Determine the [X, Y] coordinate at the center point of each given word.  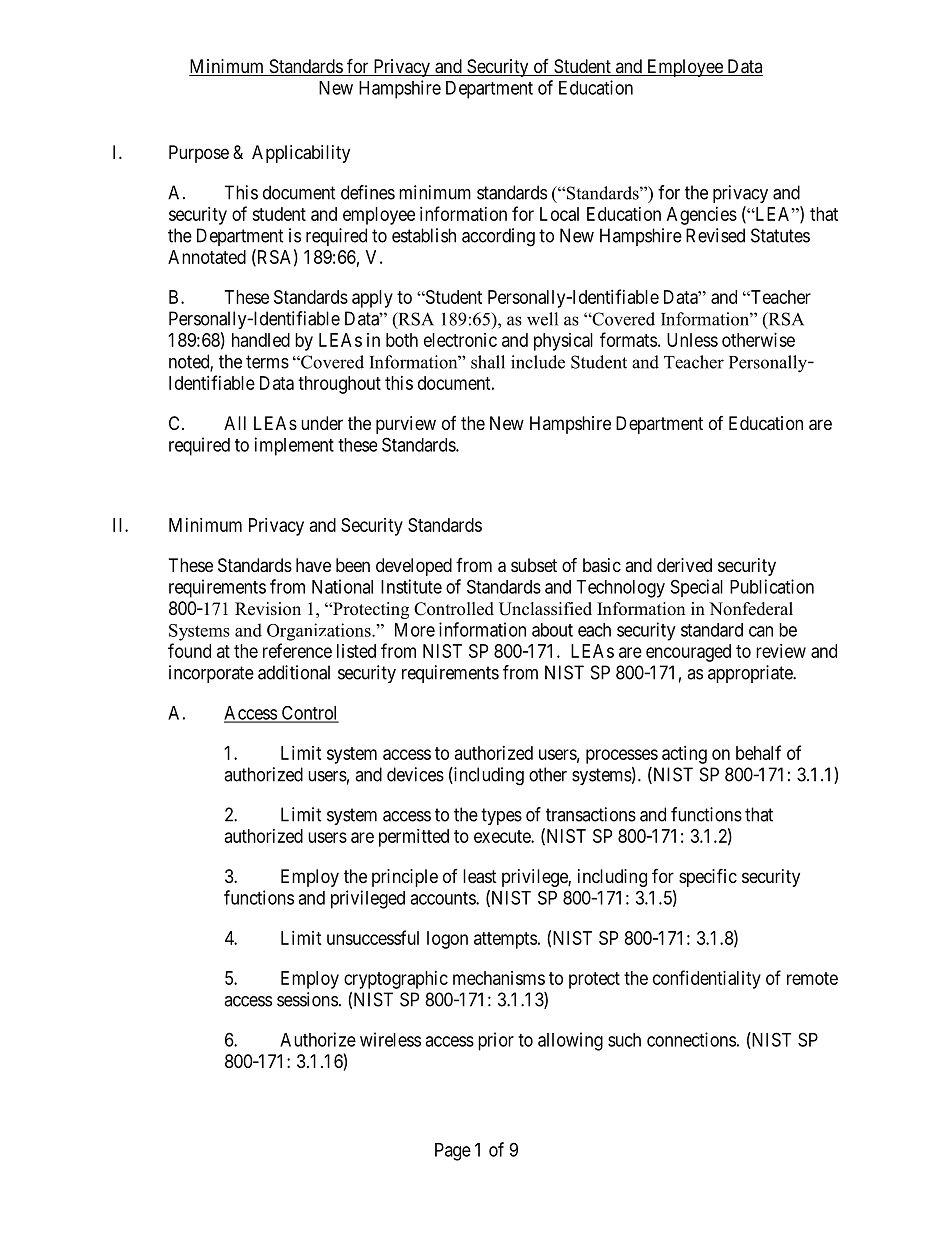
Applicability [301, 154]
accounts [443, 898]
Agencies [702, 216]
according [498, 237]
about [552, 630]
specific [708, 877]
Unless [692, 340]
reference [297, 650]
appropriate [751, 674]
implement [294, 446]
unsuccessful [373, 937]
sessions [307, 999]
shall [488, 362]
